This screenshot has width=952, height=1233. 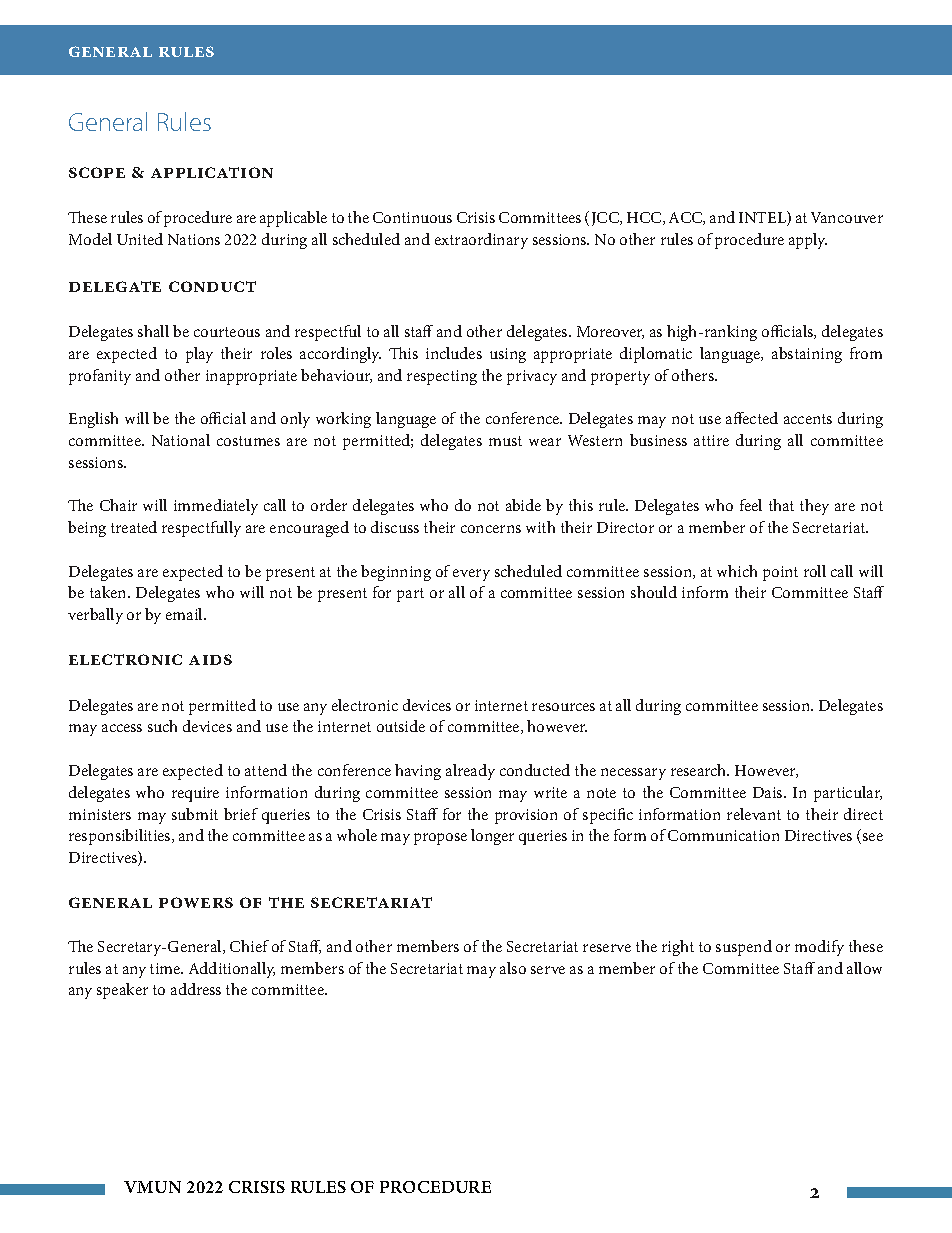 What do you see at coordinates (212, 172) in the screenshot?
I see `application` at bounding box center [212, 172].
